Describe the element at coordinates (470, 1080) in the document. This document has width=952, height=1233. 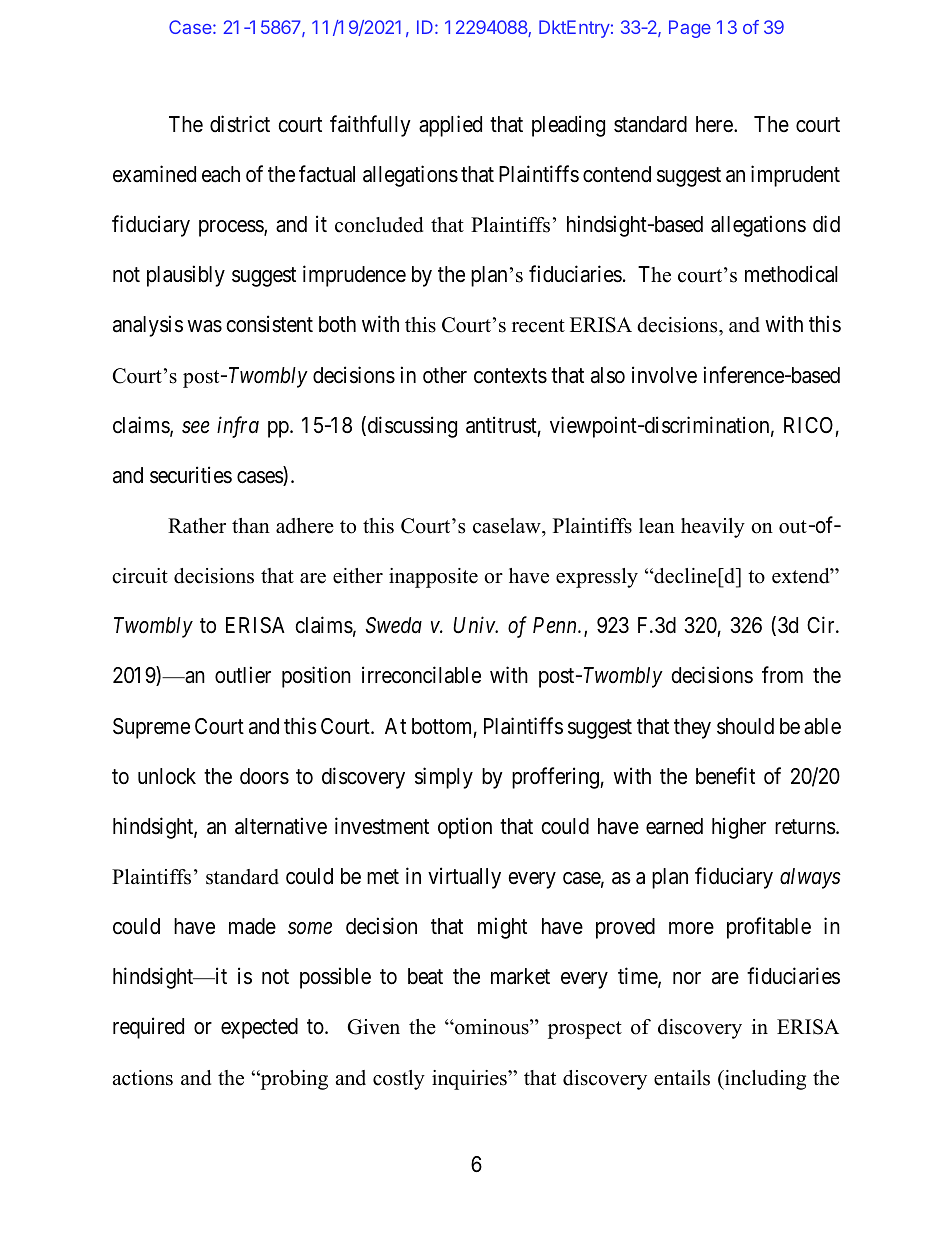
I see `inquiries` at that location.
